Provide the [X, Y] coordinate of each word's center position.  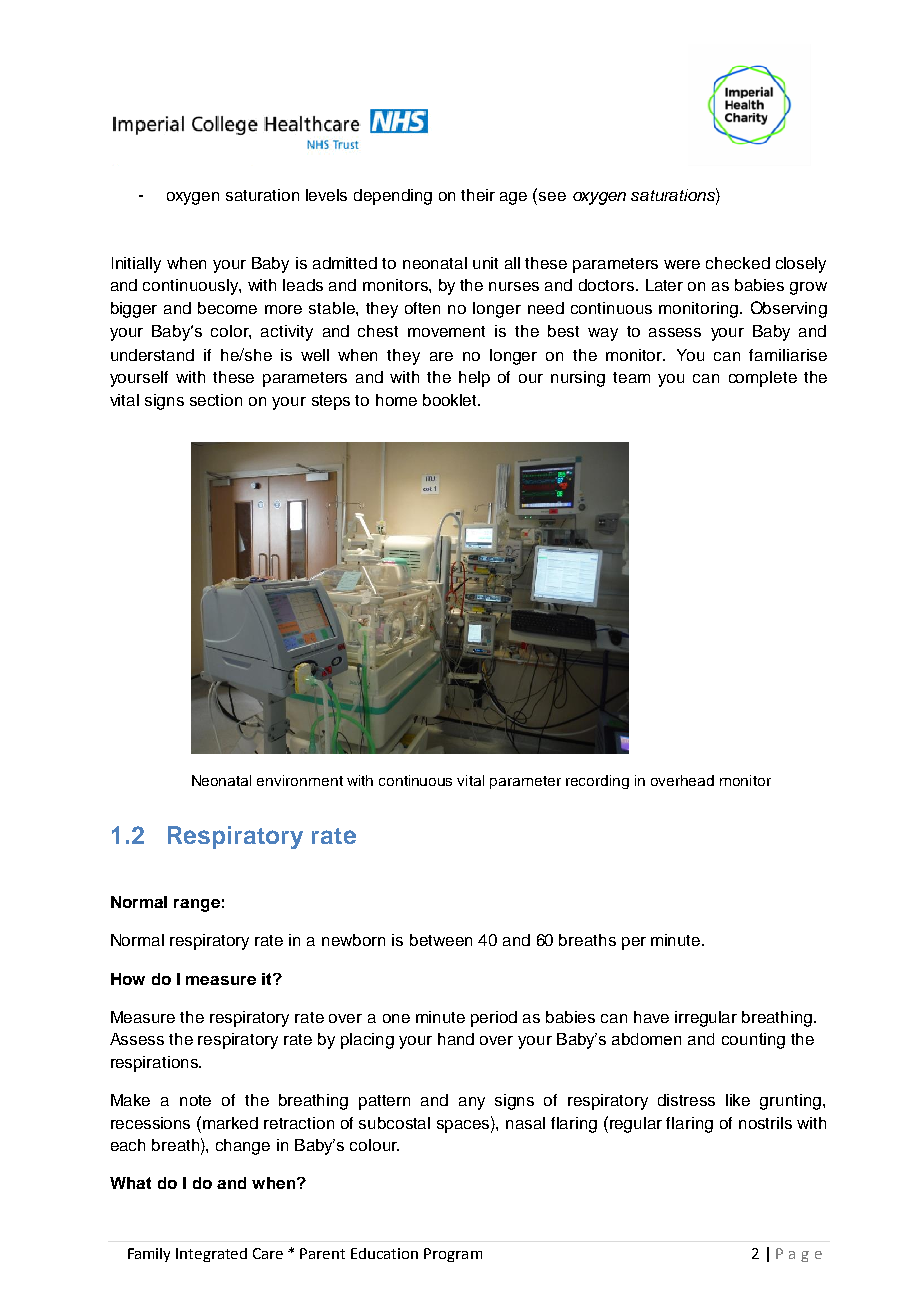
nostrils [765, 1123]
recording [597, 782]
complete [763, 379]
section [216, 400]
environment [300, 780]
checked [738, 263]
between [441, 940]
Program [453, 1255]
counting [753, 1041]
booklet [451, 400]
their [478, 195]
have [651, 1017]
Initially [136, 265]
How [128, 979]
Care [268, 1253]
